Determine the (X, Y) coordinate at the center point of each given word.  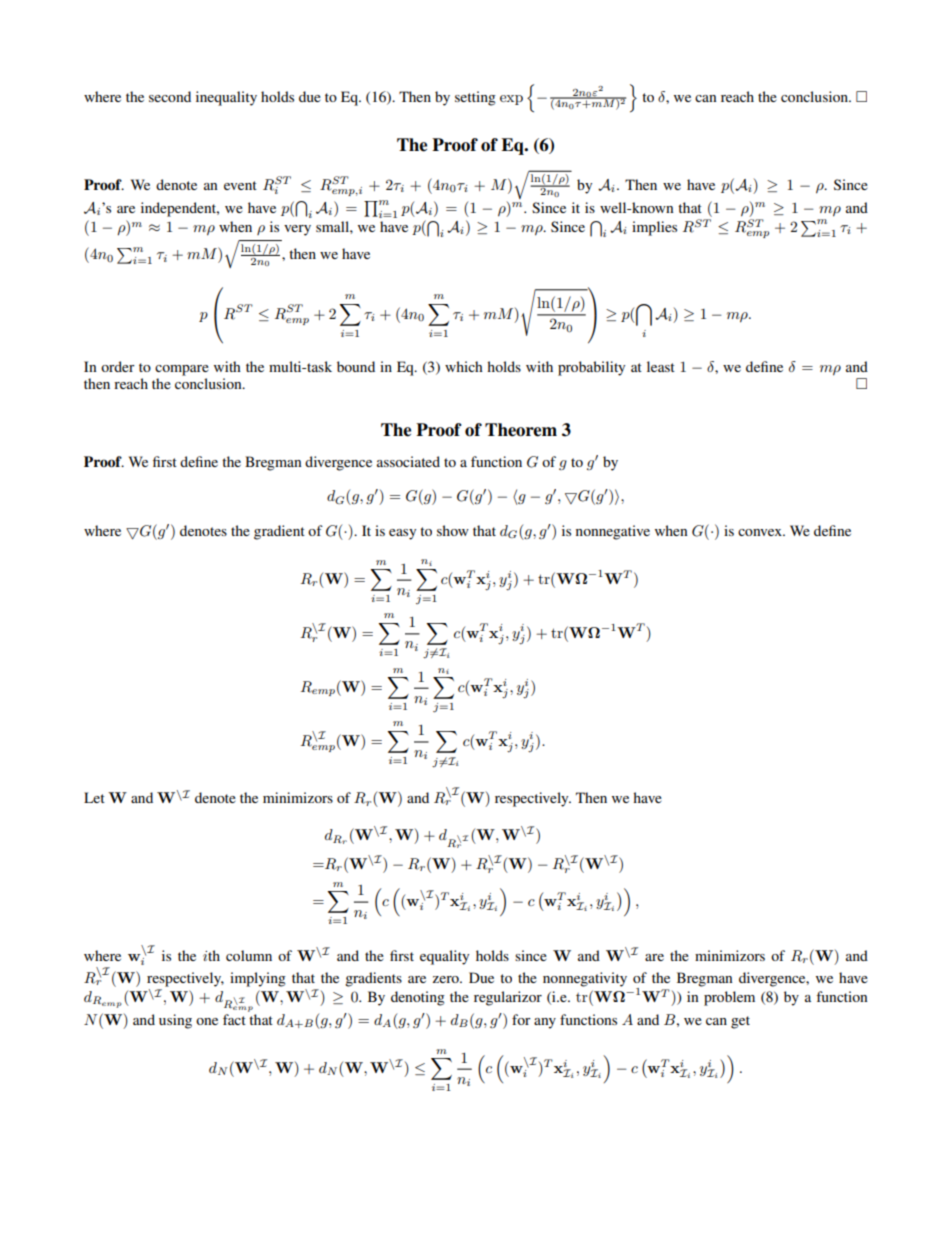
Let (94, 797)
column (249, 955)
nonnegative (613, 532)
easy (402, 534)
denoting (418, 998)
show (453, 530)
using (175, 1021)
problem (729, 998)
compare (182, 370)
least (661, 366)
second (170, 96)
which (464, 366)
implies (654, 228)
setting (475, 98)
